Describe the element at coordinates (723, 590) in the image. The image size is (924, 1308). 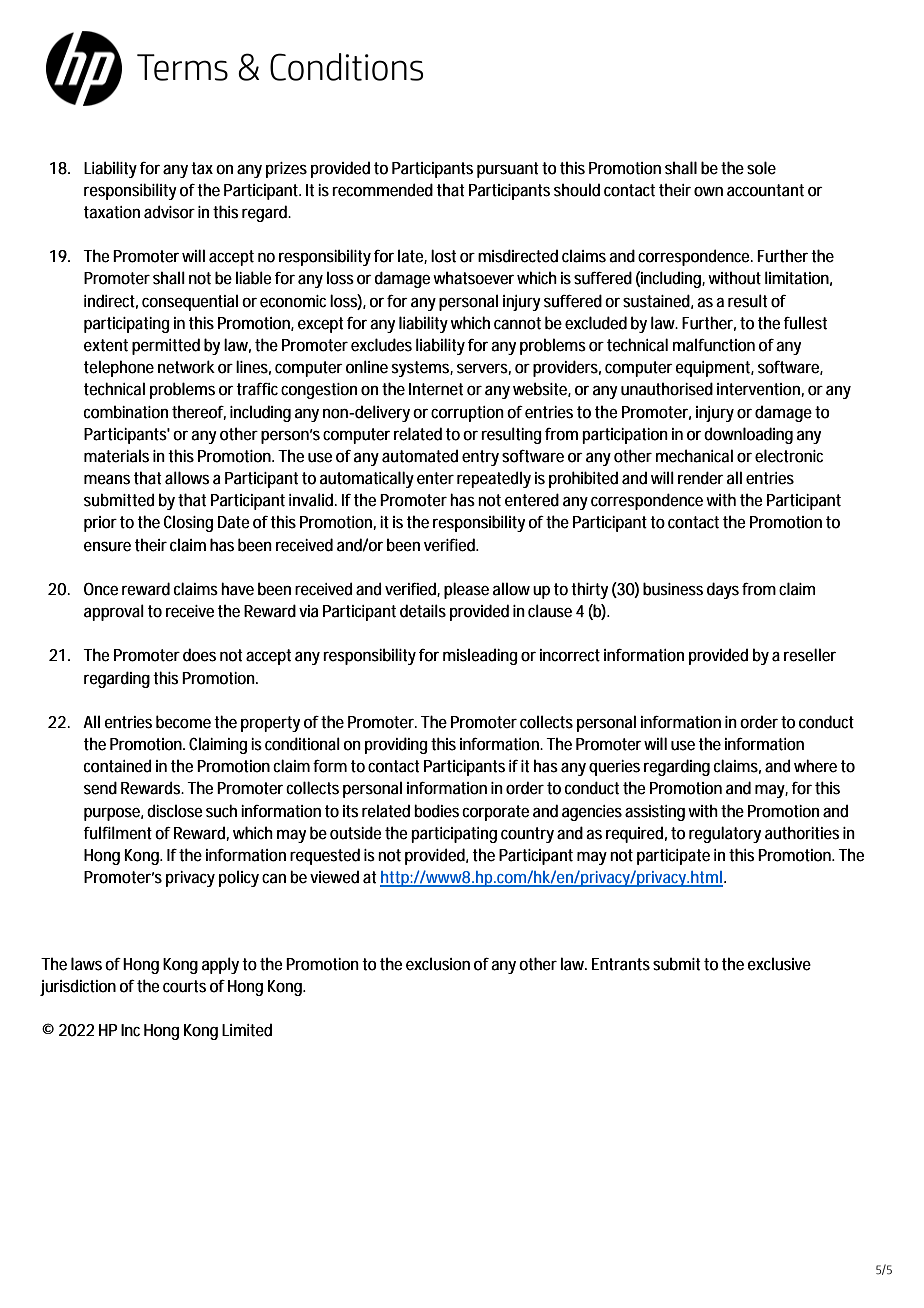
I see `days` at that location.
